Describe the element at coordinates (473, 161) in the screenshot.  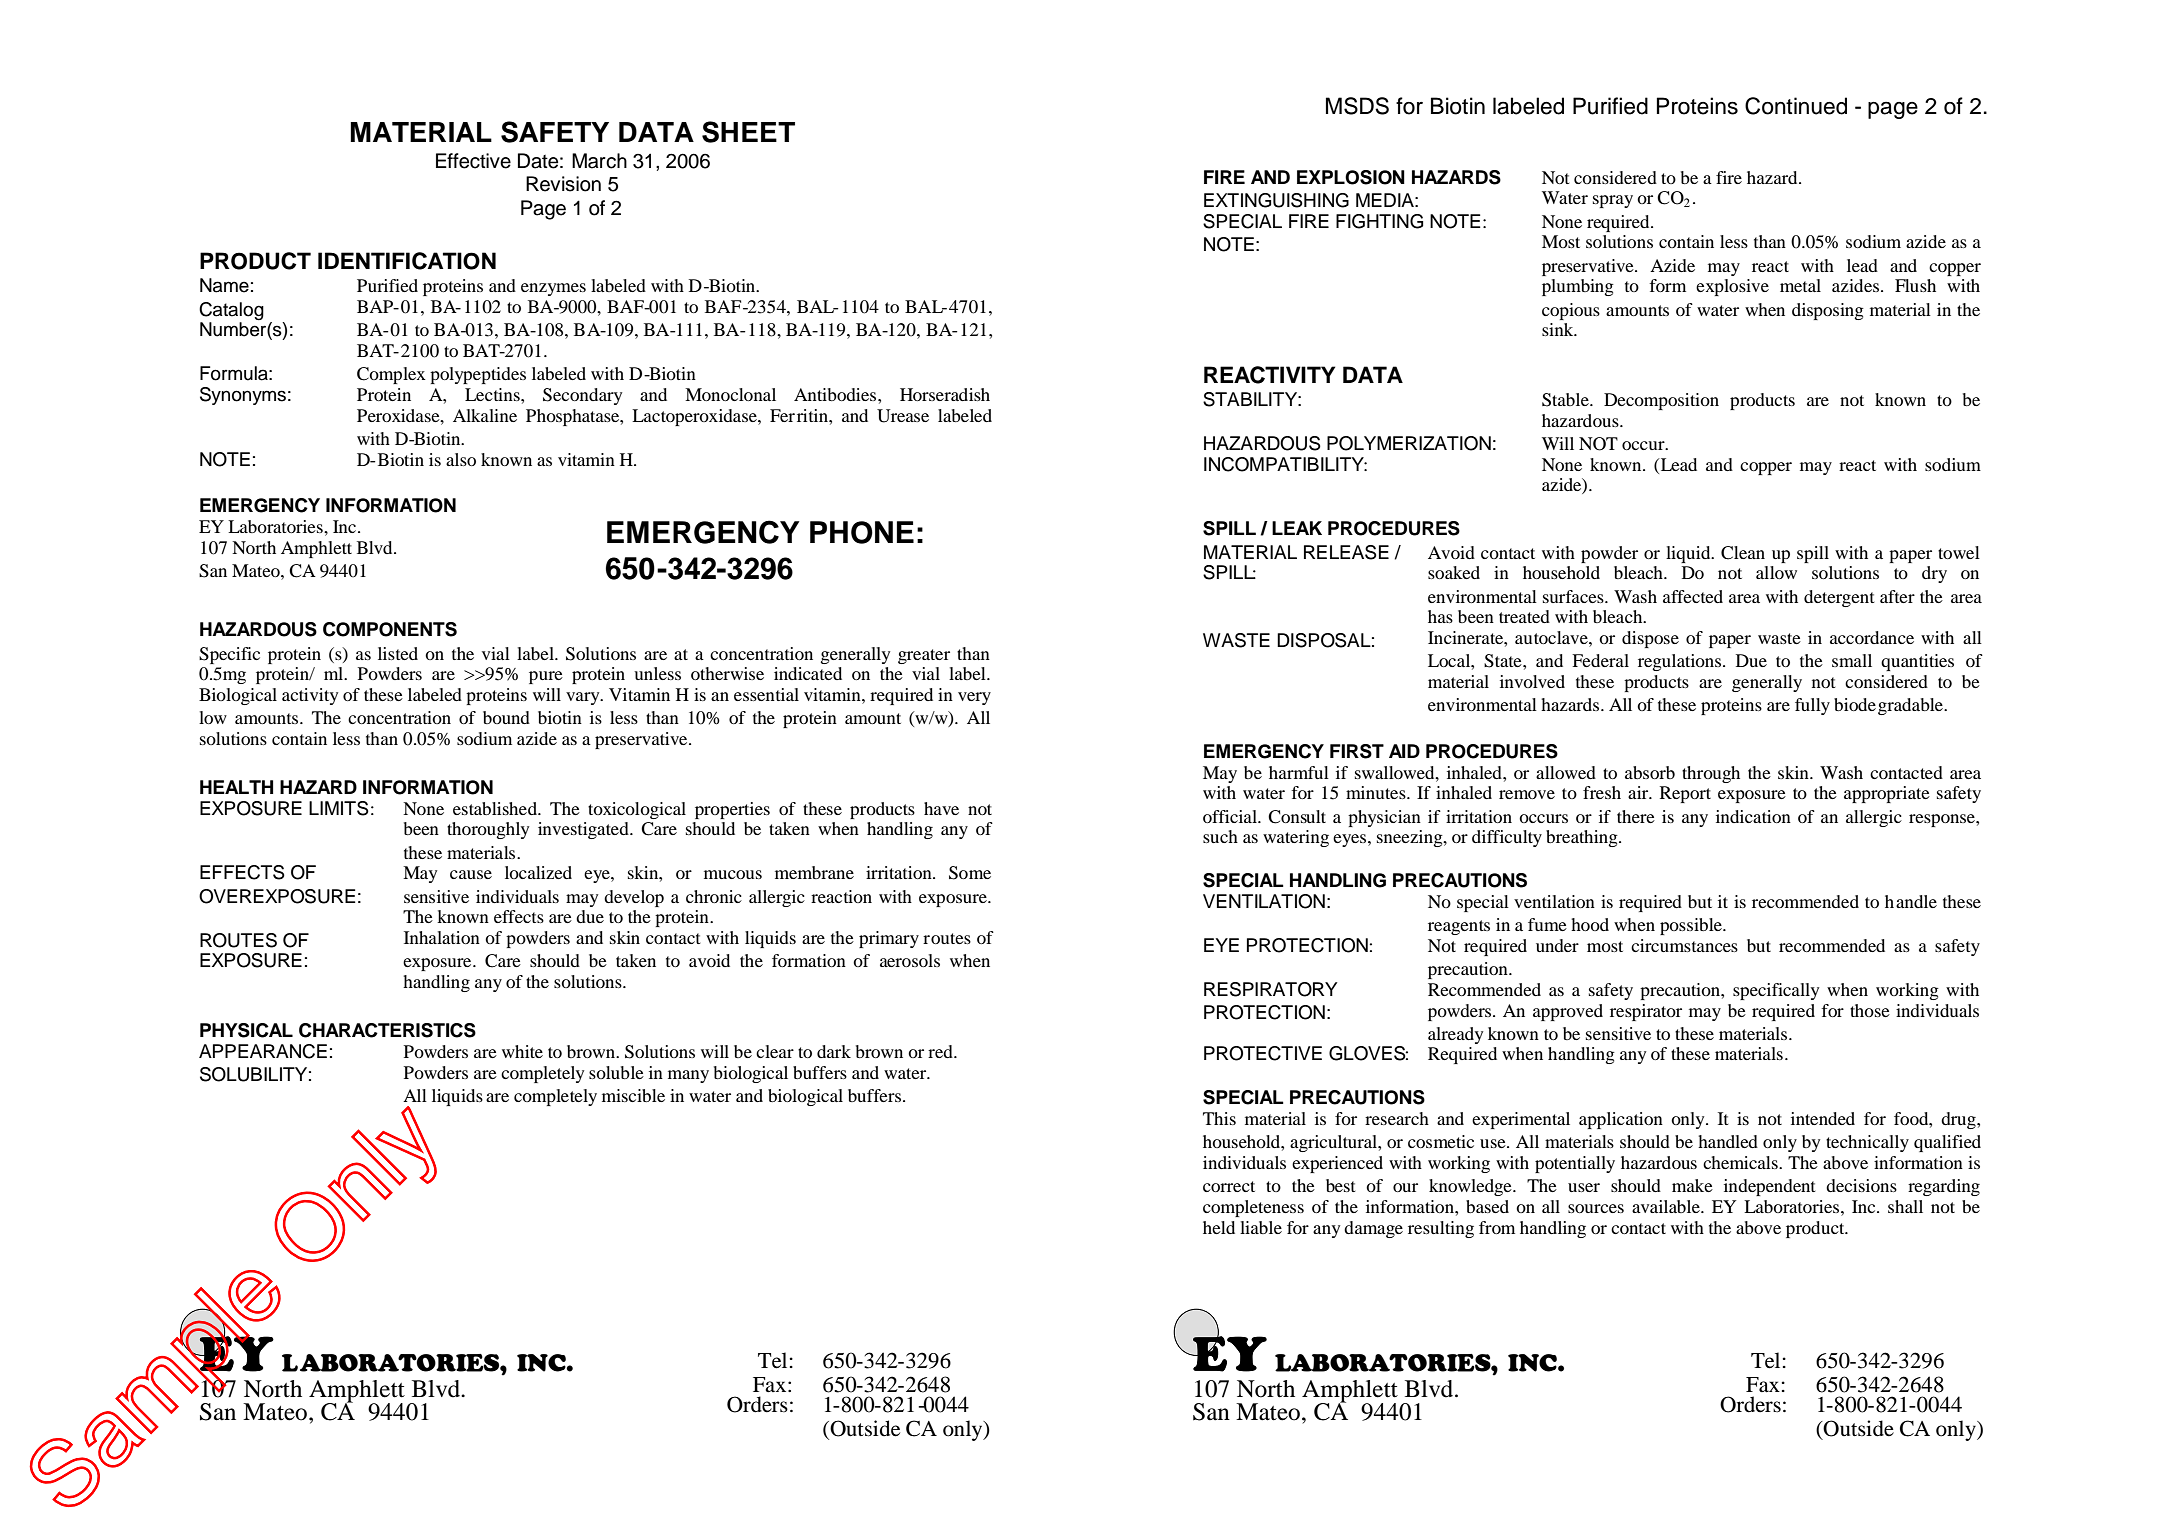
I see `Effective` at that location.
